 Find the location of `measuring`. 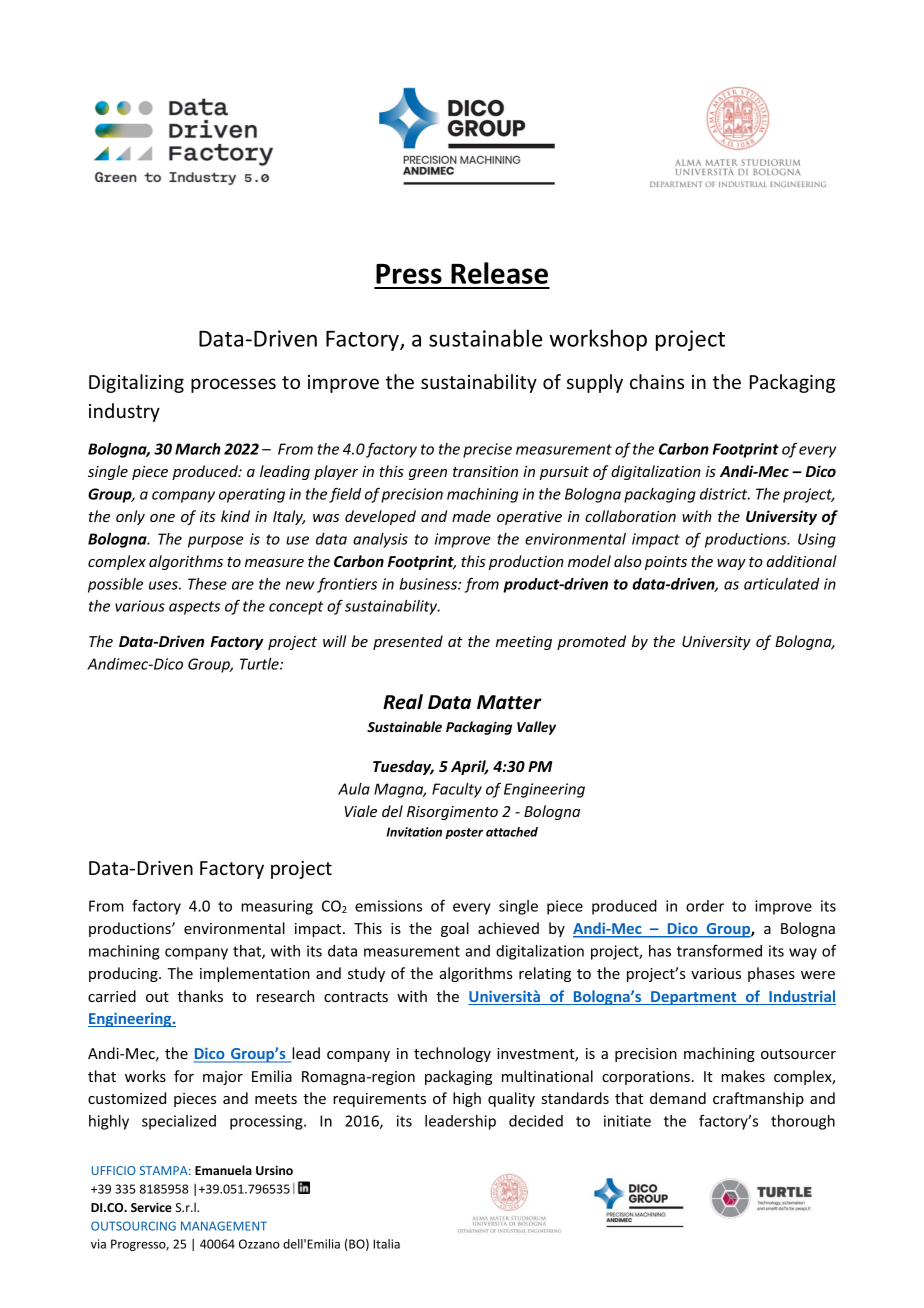

measuring is located at coordinates (277, 907).
